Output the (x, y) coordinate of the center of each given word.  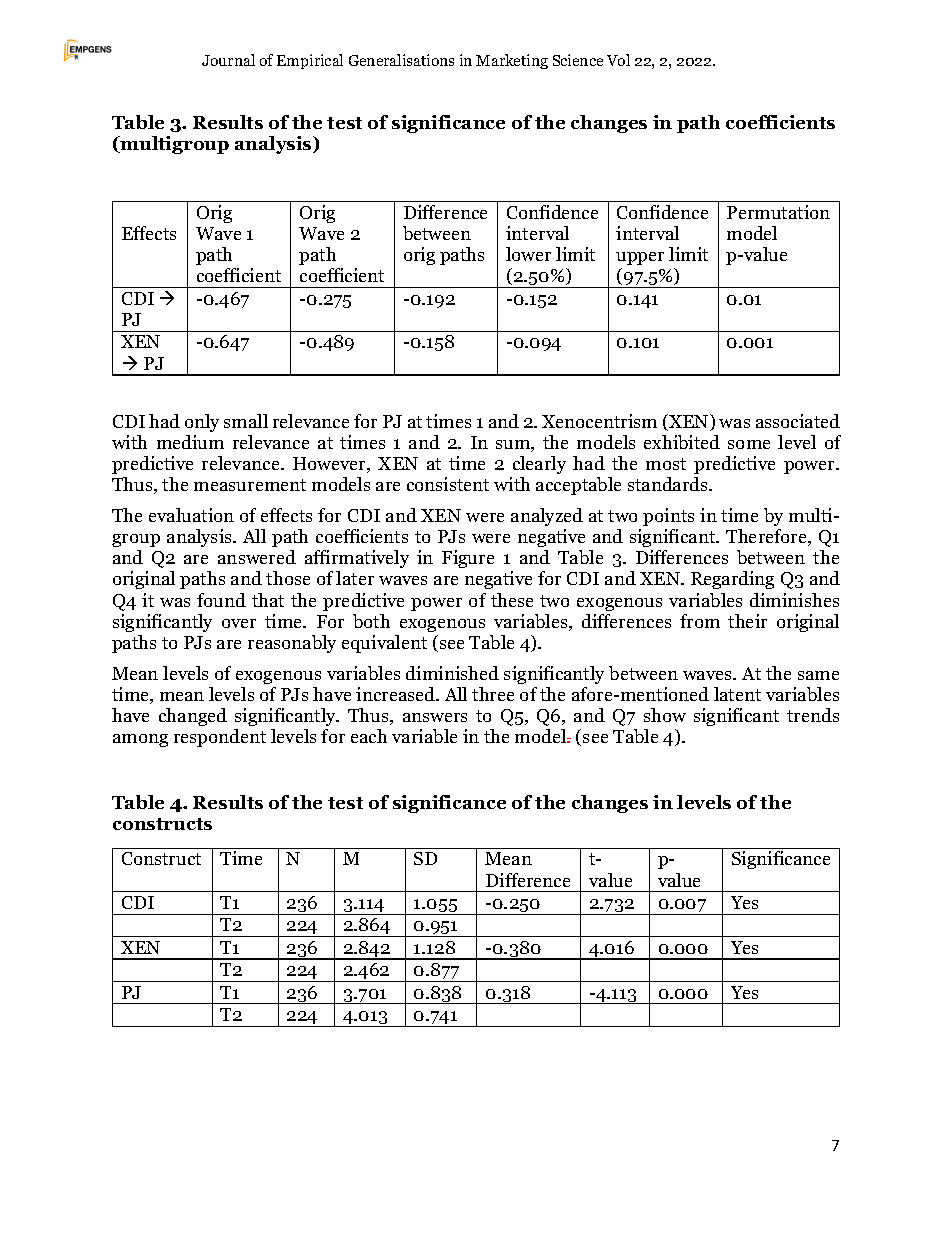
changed (193, 717)
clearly (539, 465)
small (246, 421)
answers (435, 717)
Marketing (512, 61)
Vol (618, 60)
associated (798, 421)
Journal (228, 60)
